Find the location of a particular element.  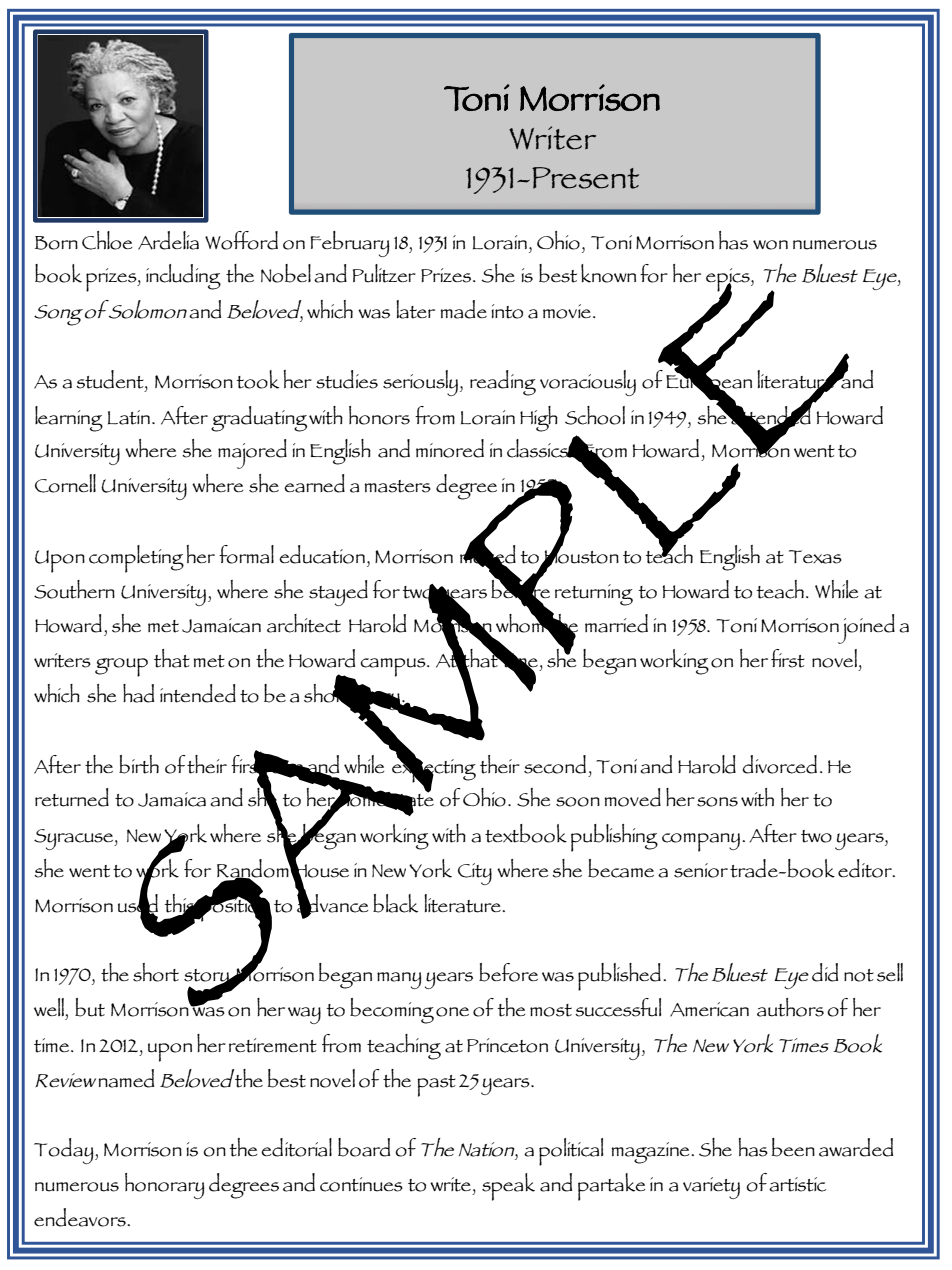

but is located at coordinates (90, 1007).
